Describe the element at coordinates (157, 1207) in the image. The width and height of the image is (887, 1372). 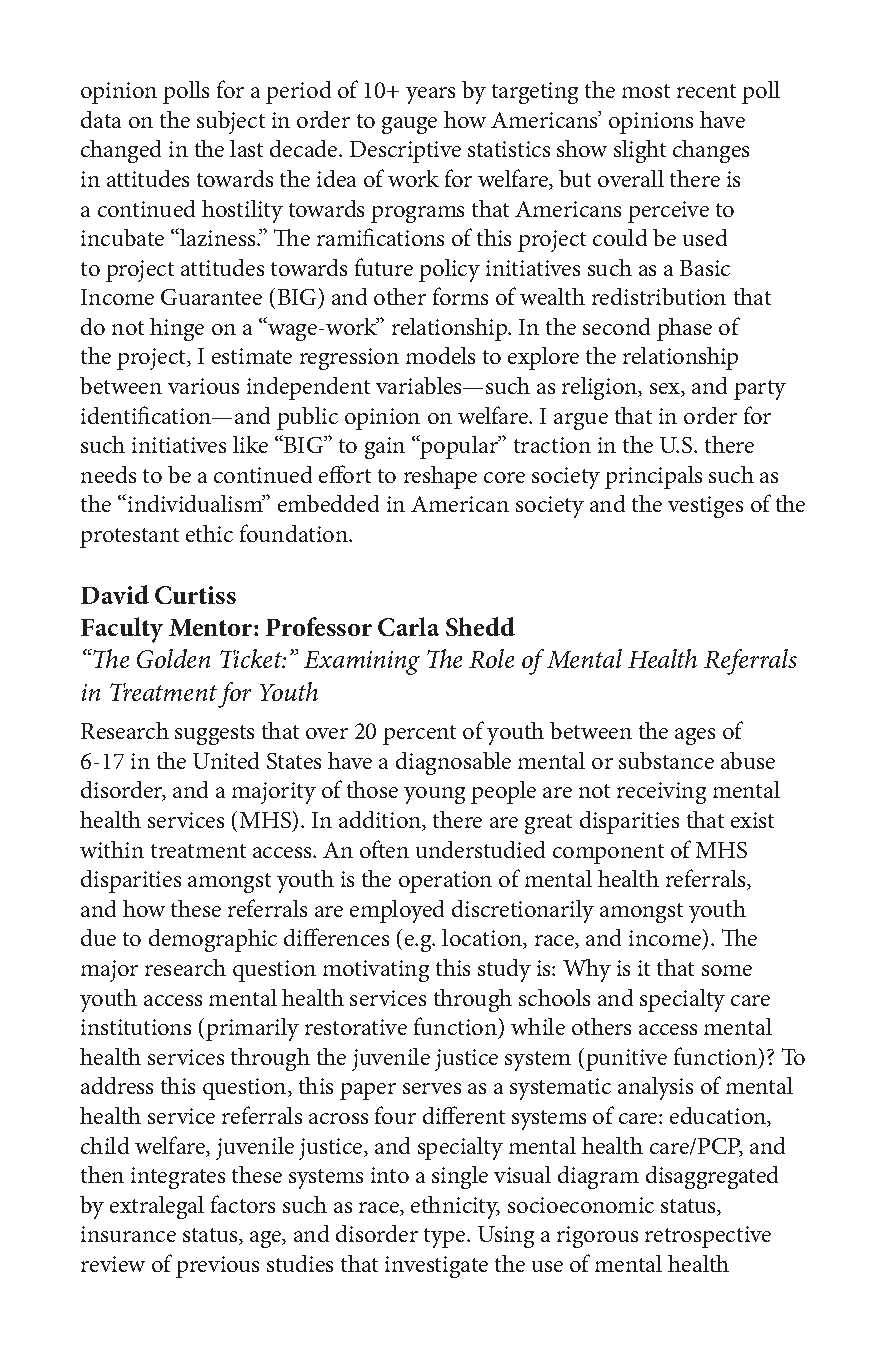
I see `extralegal` at that location.
